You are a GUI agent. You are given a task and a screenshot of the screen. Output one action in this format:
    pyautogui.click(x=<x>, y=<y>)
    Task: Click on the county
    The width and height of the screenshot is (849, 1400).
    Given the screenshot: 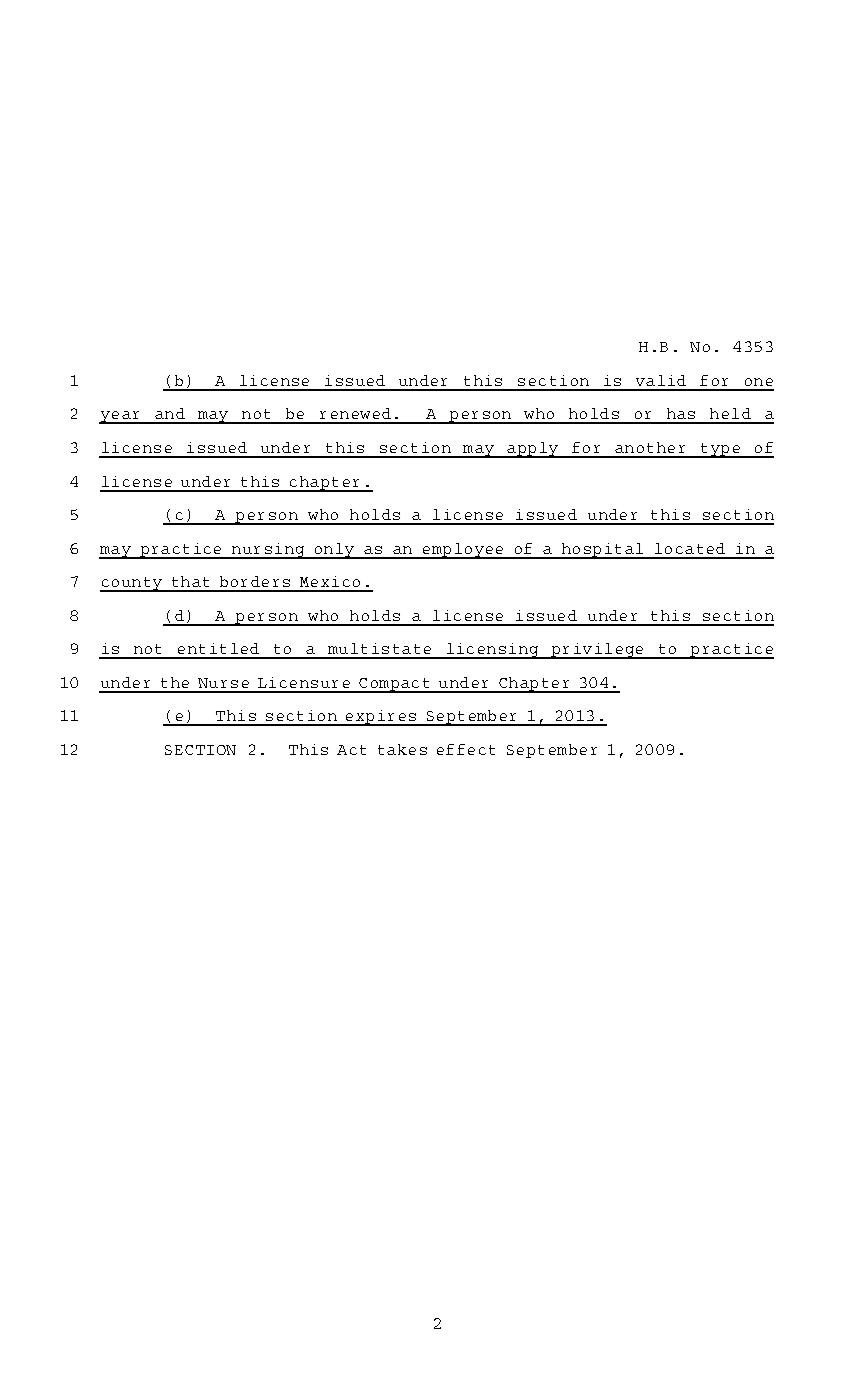 What is the action you would take?
    pyautogui.click(x=132, y=584)
